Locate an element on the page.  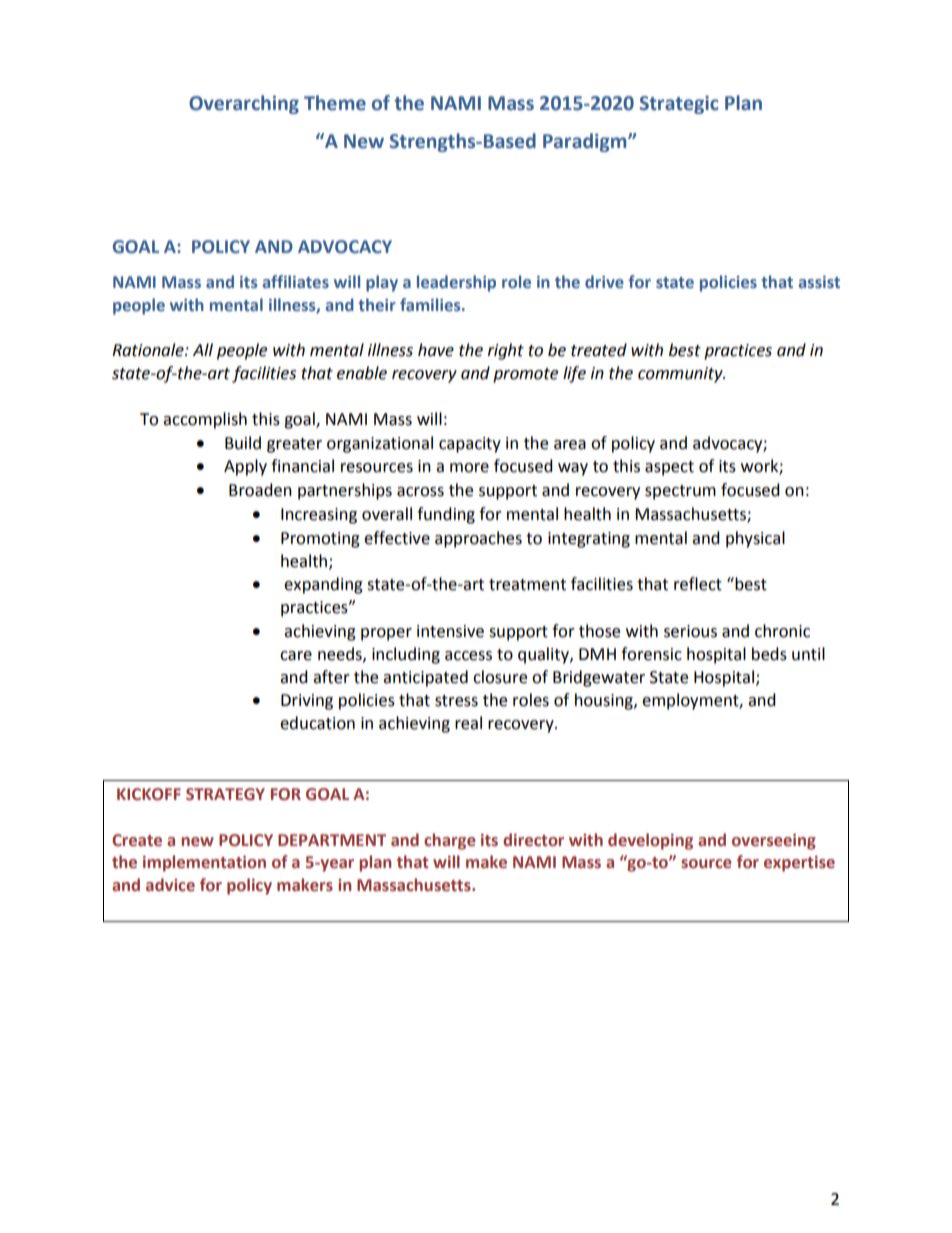
closure is located at coordinates (500, 677).
